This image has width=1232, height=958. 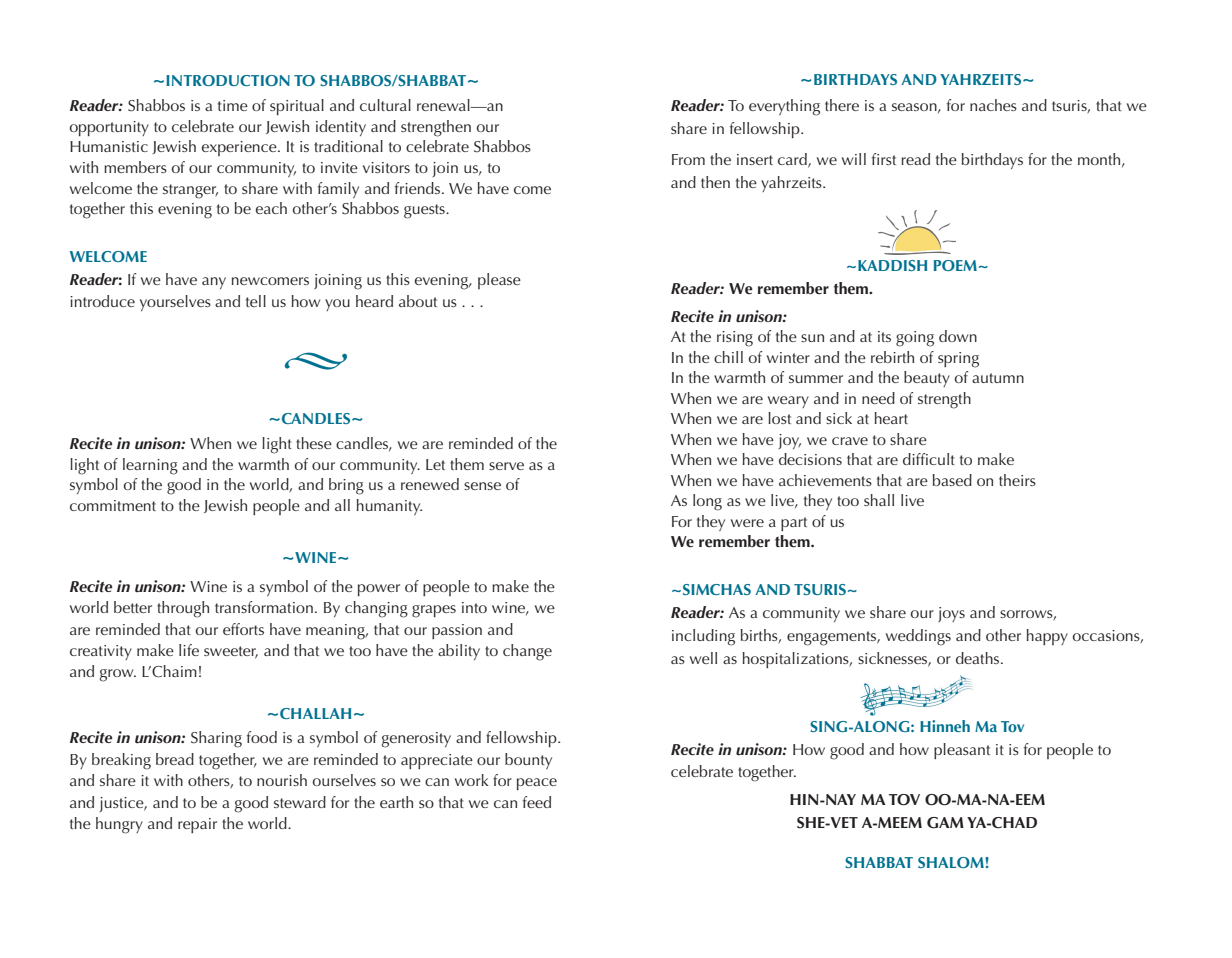 What do you see at coordinates (240, 148) in the image?
I see `experience` at bounding box center [240, 148].
